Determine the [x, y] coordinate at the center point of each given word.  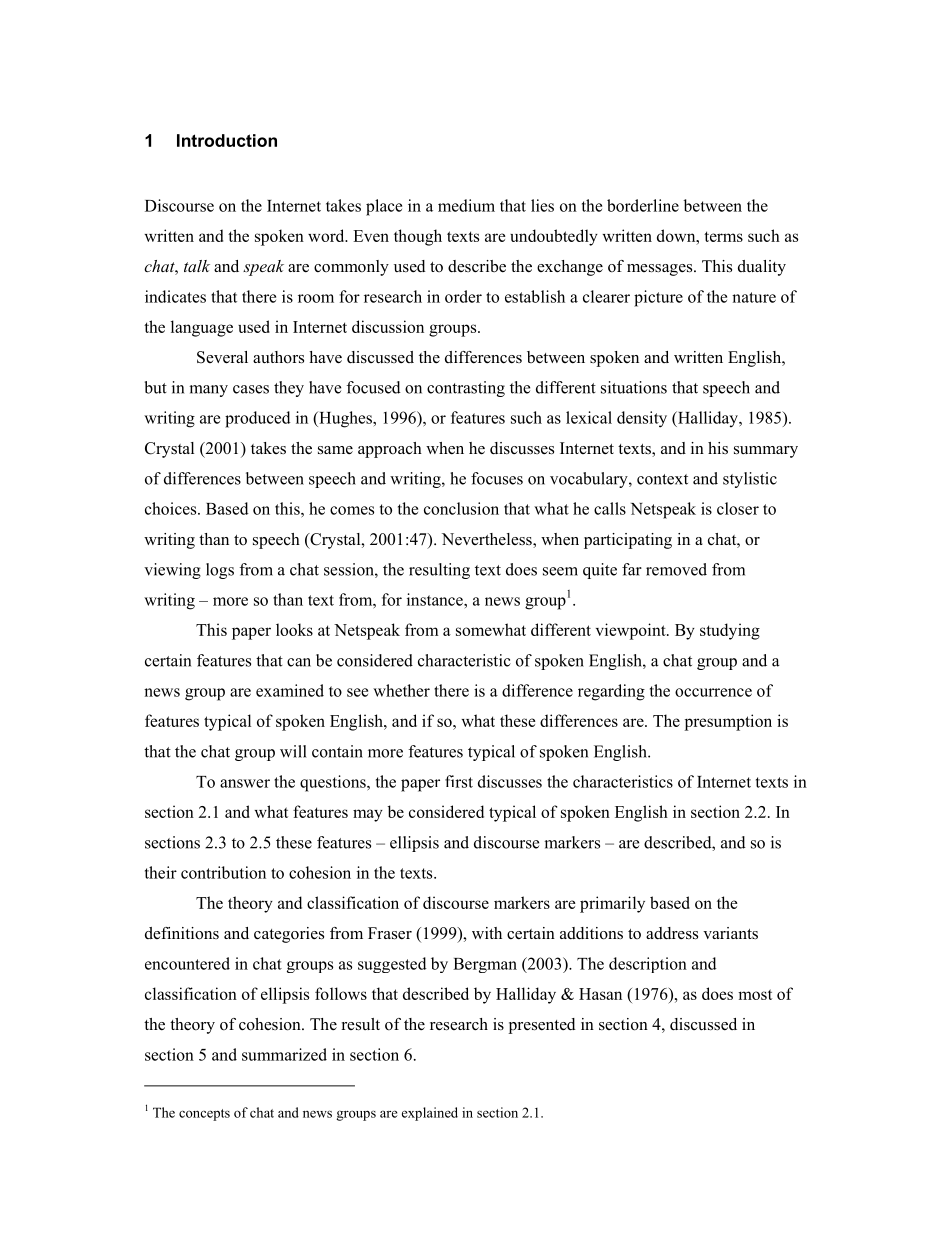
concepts [204, 1115]
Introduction [227, 140]
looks [294, 629]
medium [466, 205]
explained [430, 1114]
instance [436, 599]
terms [723, 236]
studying [730, 631]
